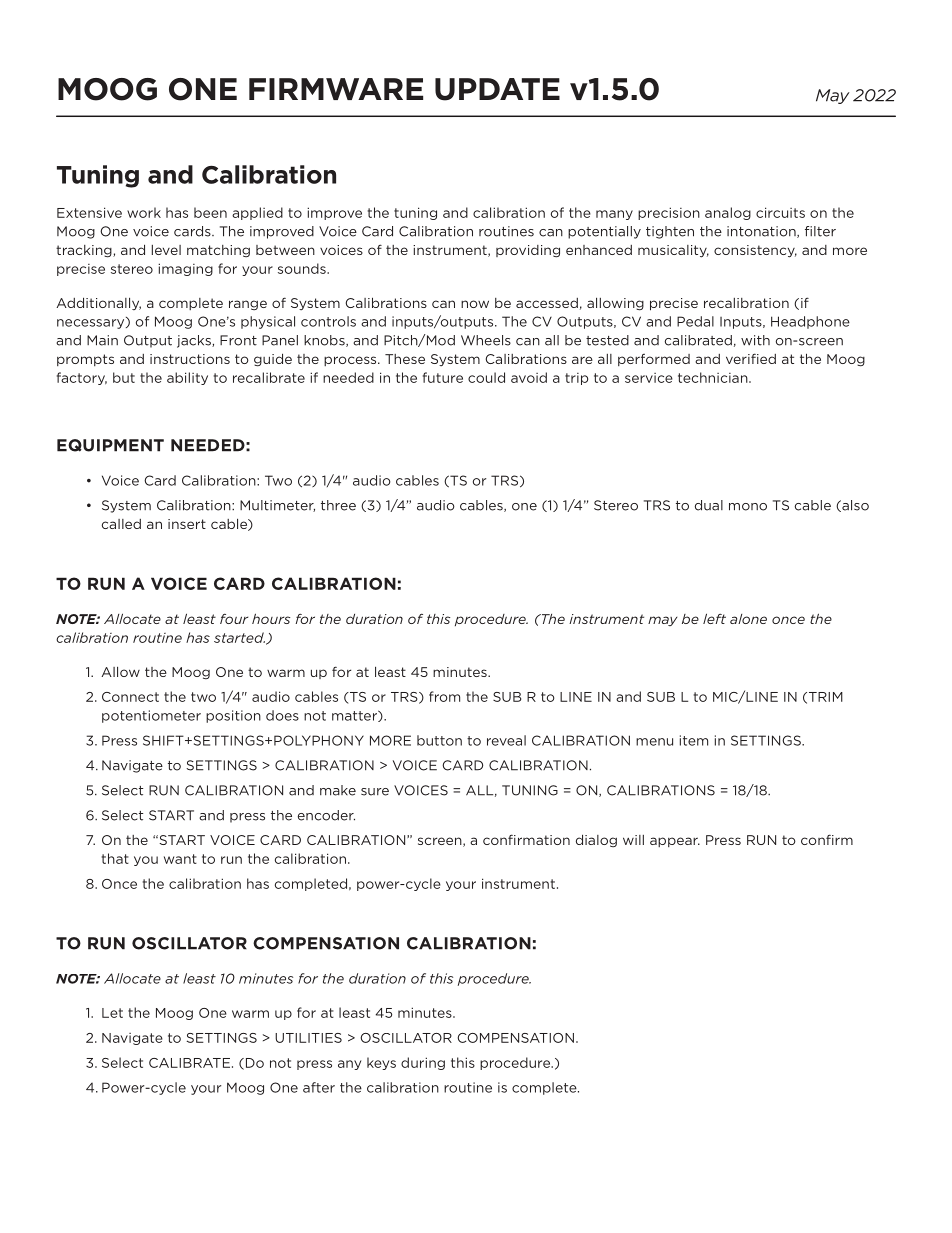 The height and width of the screenshot is (1233, 952). I want to click on analog, so click(728, 213).
